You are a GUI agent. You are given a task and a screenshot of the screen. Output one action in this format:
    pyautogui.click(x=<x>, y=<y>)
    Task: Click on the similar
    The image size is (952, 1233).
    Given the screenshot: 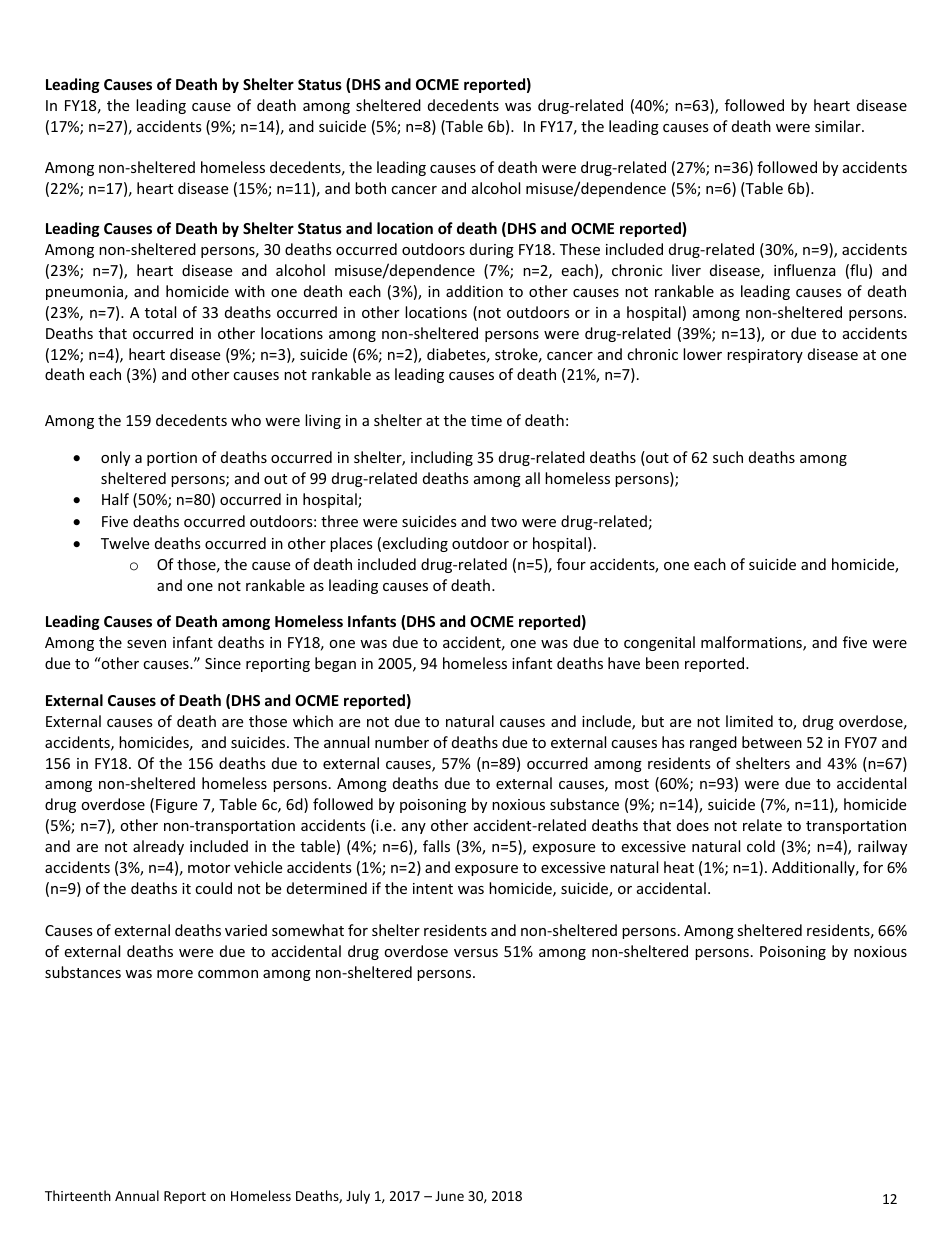 What is the action you would take?
    pyautogui.click(x=839, y=126)
